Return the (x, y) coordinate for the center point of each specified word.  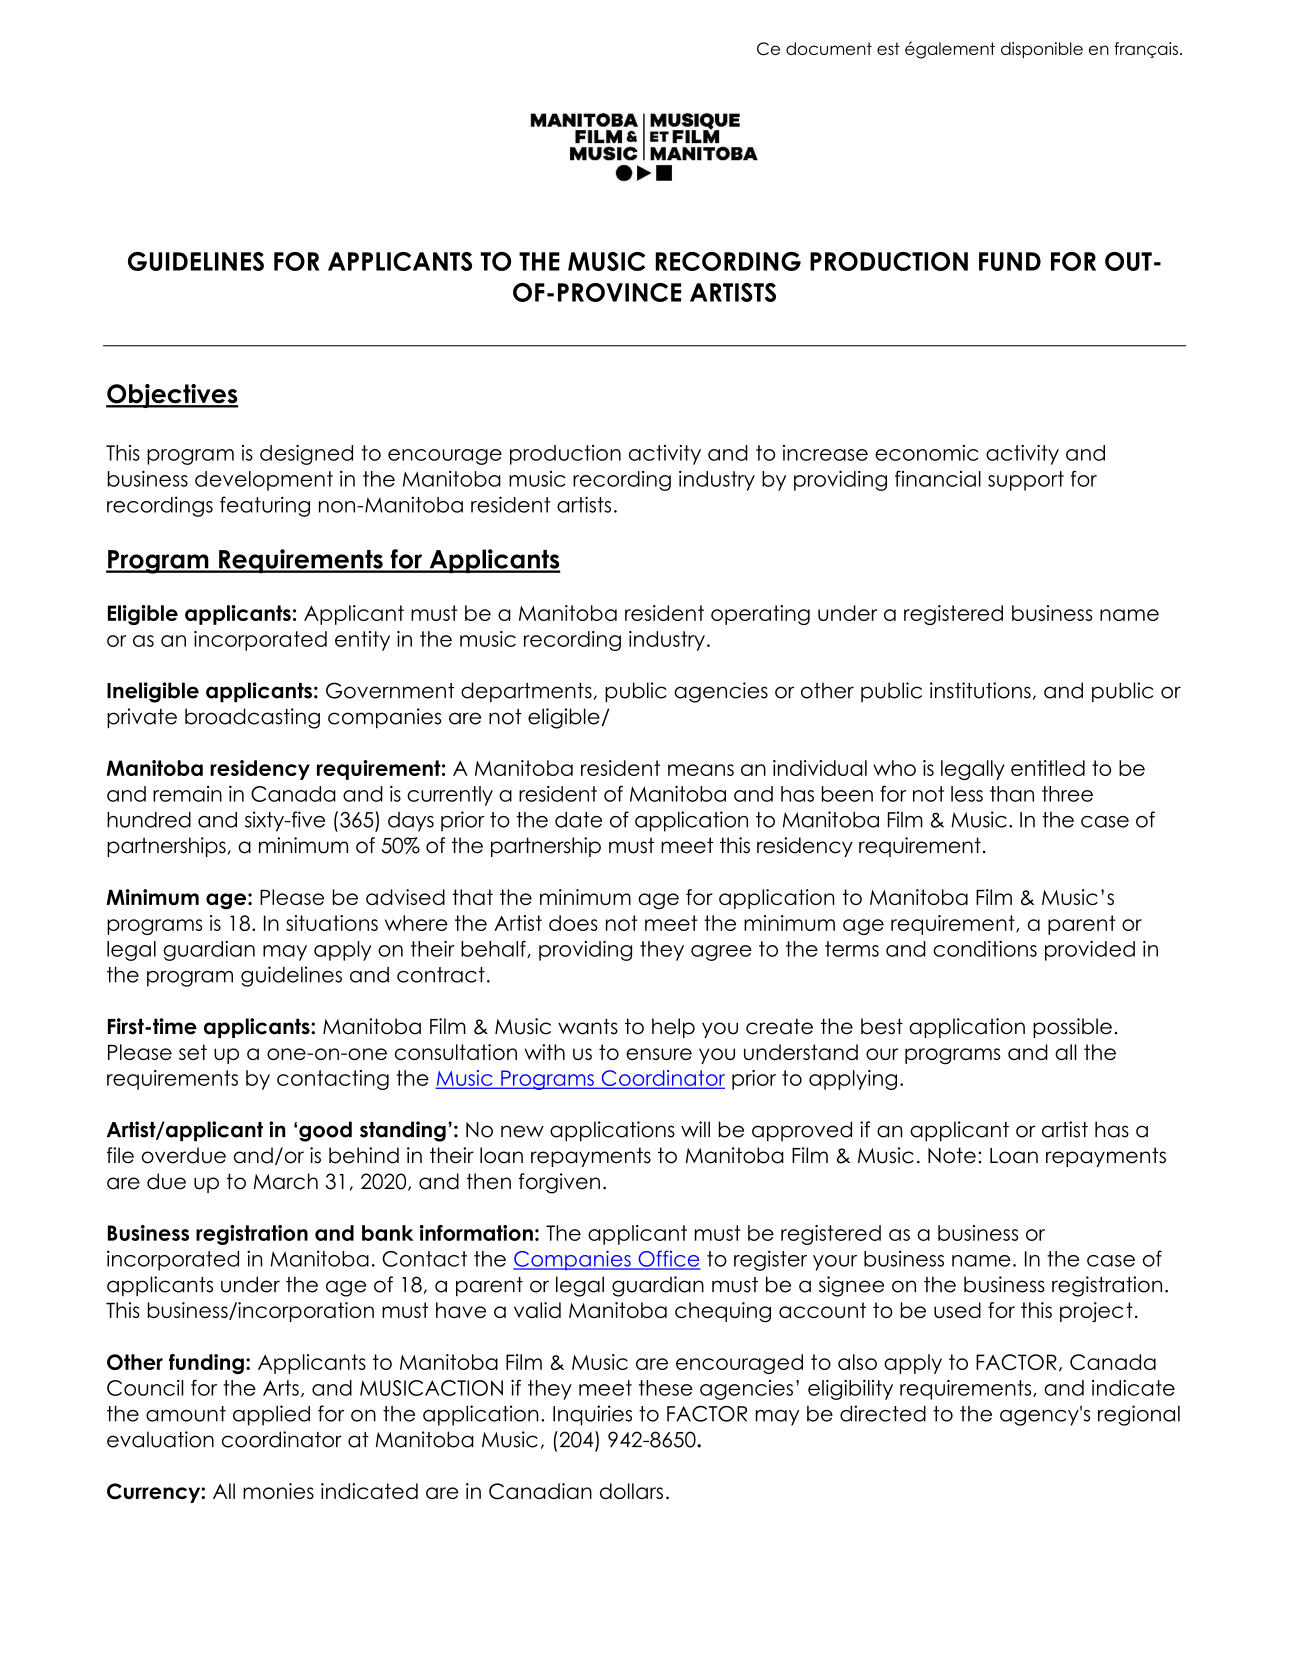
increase (825, 453)
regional (1139, 1415)
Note (952, 1155)
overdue (184, 1155)
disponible (1042, 50)
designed (306, 455)
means (701, 770)
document (829, 48)
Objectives (172, 396)
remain (187, 794)
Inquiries (592, 1415)
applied (271, 1415)
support (1026, 481)
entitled (1048, 768)
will (695, 1129)
